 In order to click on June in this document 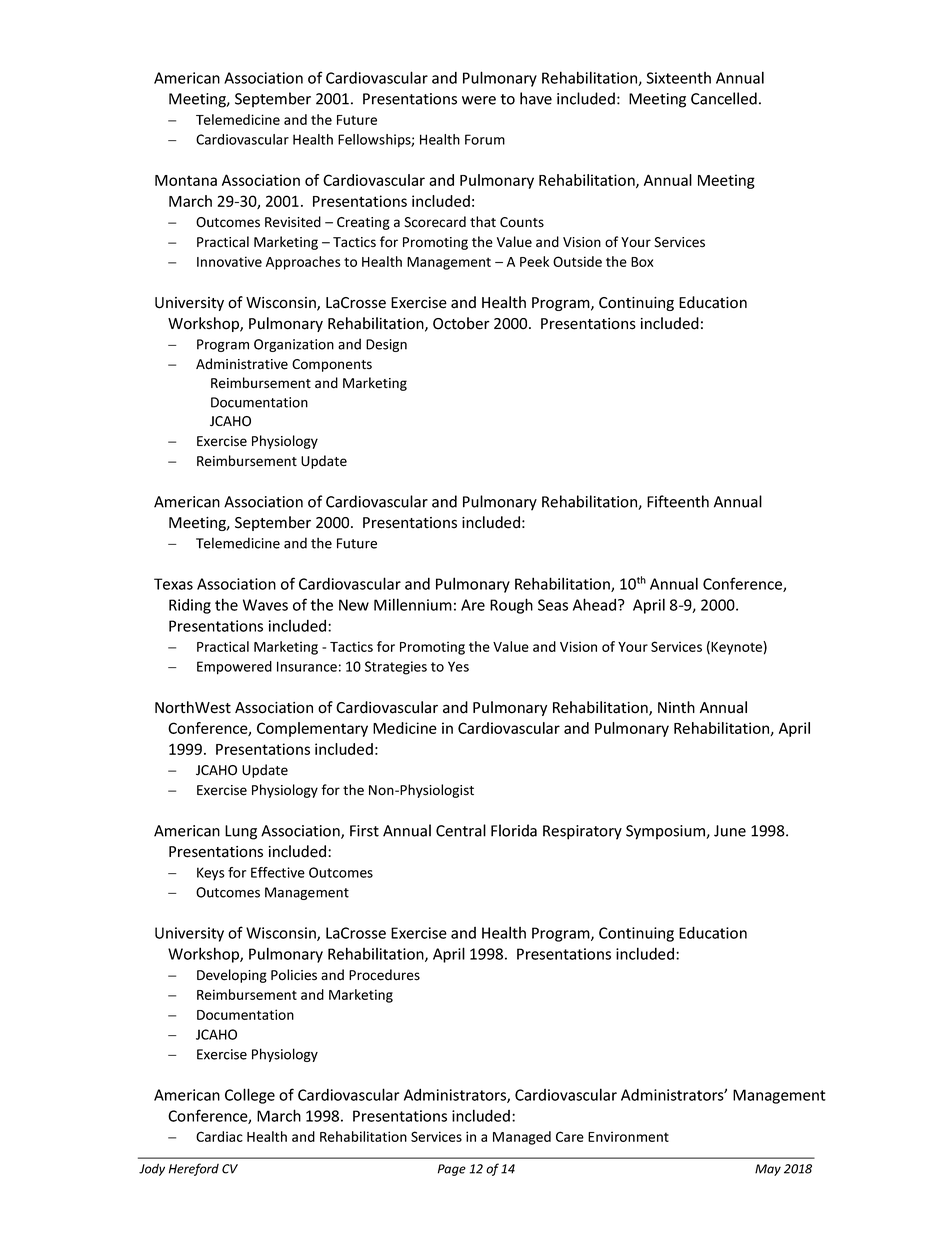, I will do `click(730, 831)`.
